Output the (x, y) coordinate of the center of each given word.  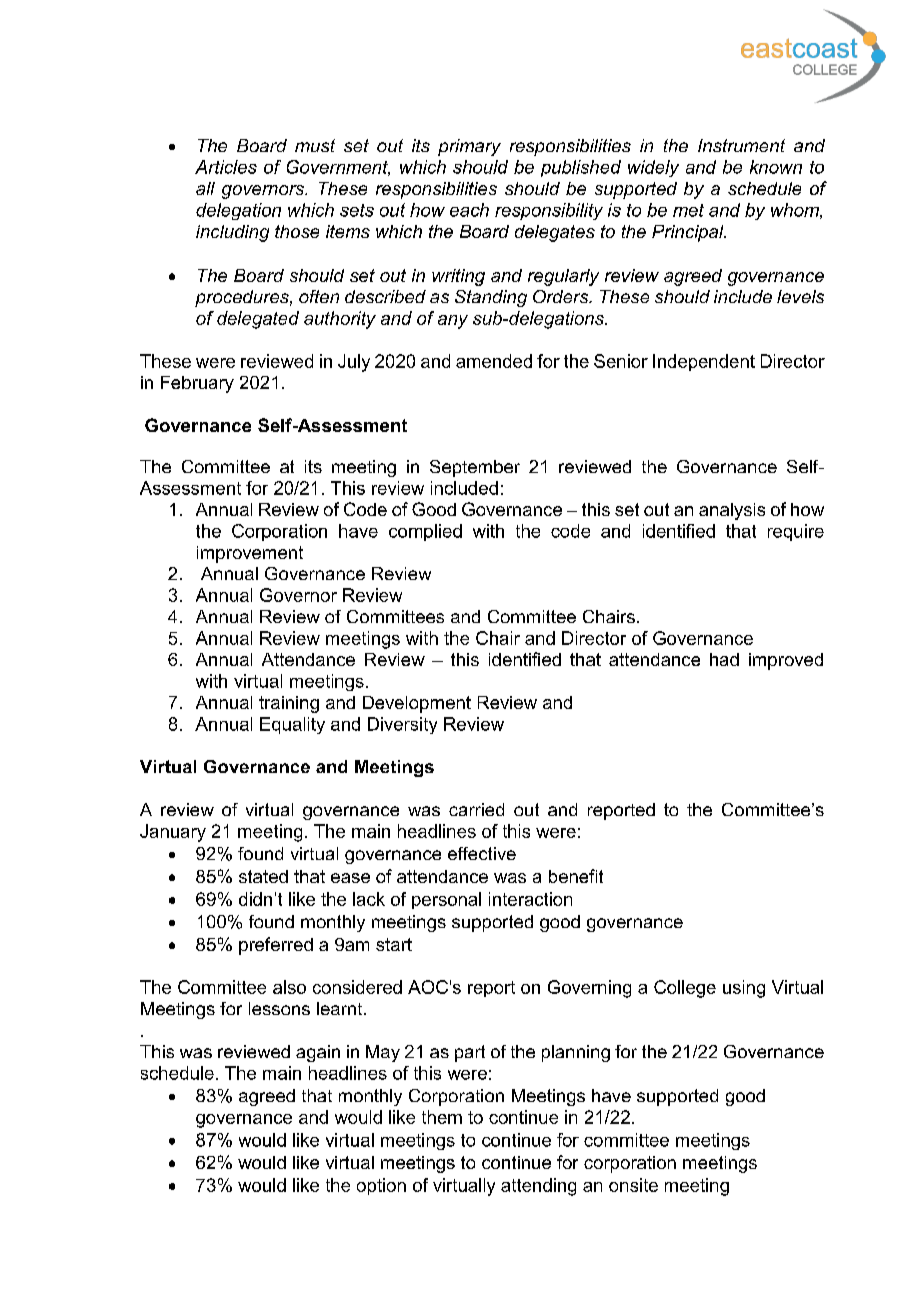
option (381, 1186)
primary (469, 147)
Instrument (741, 145)
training (289, 704)
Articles (226, 167)
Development (417, 704)
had (724, 659)
